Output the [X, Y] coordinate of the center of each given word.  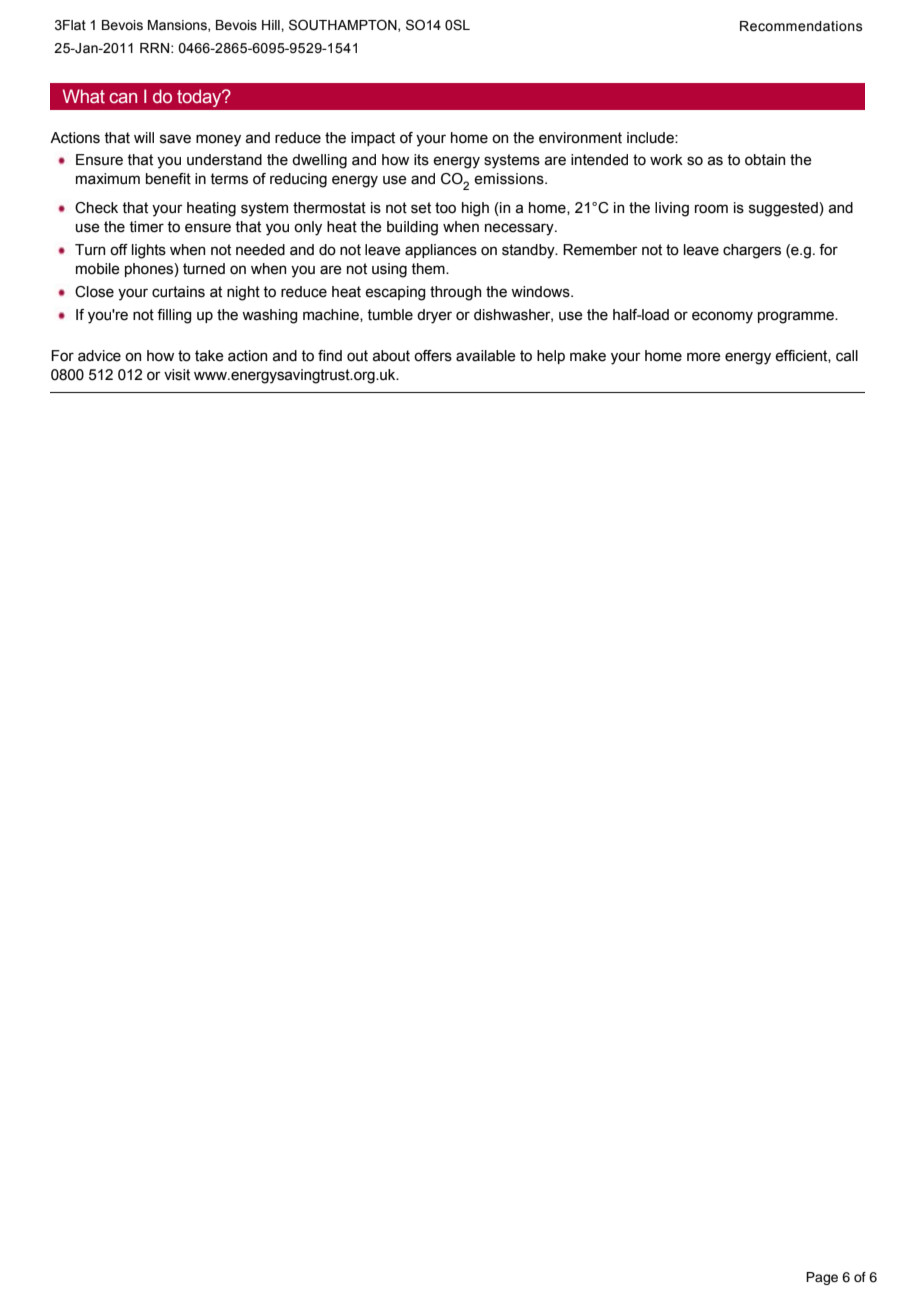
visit [177, 375]
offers [433, 356]
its [421, 160]
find [330, 356]
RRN [154, 48]
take [209, 356]
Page [822, 1278]
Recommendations [801, 26]
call [847, 356]
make [588, 356]
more [704, 357]
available [486, 356]
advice [99, 356]
